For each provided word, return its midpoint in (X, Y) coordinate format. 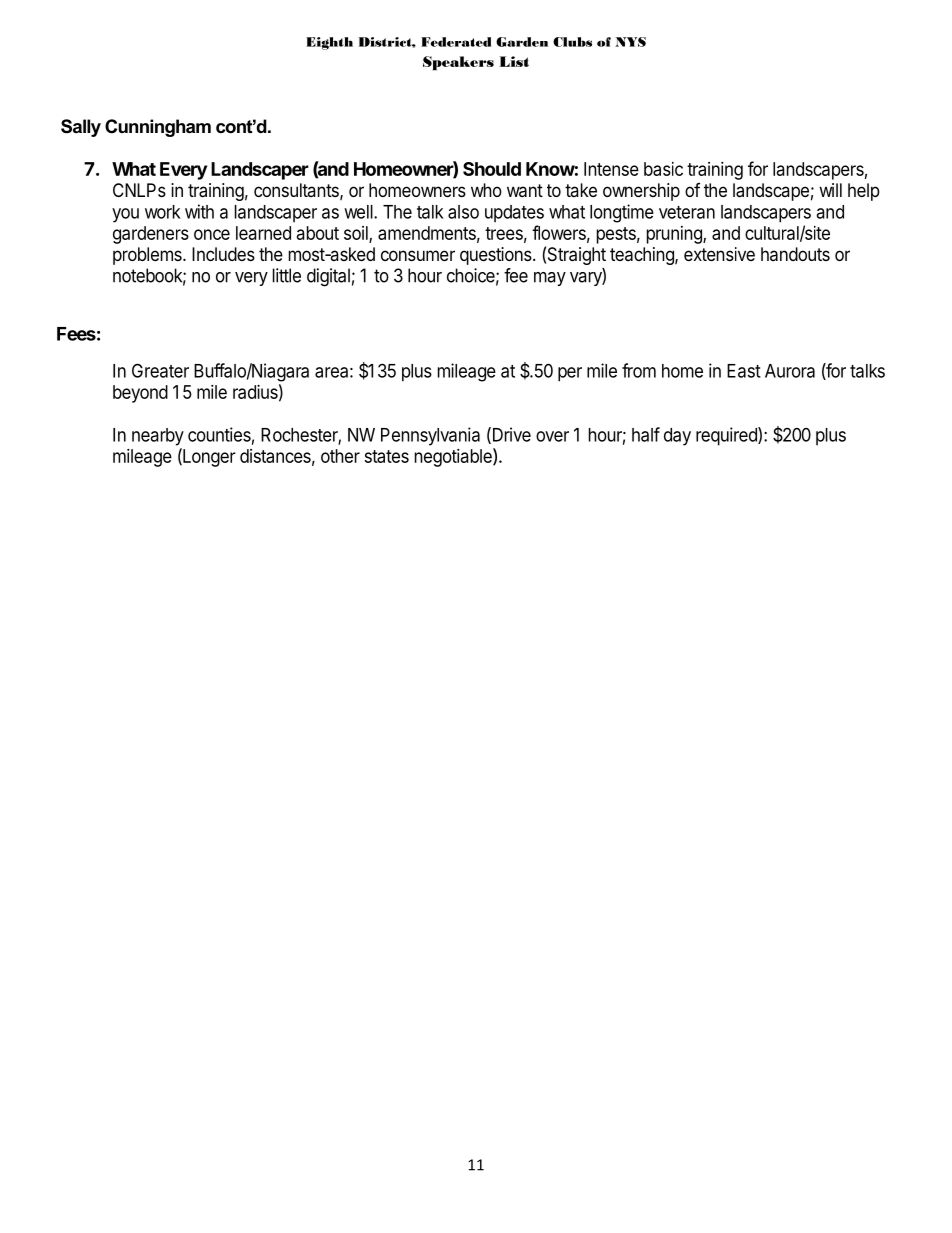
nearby (158, 437)
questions (497, 256)
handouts (795, 254)
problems (148, 256)
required (727, 436)
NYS (630, 42)
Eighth (329, 43)
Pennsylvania (430, 436)
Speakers (458, 63)
